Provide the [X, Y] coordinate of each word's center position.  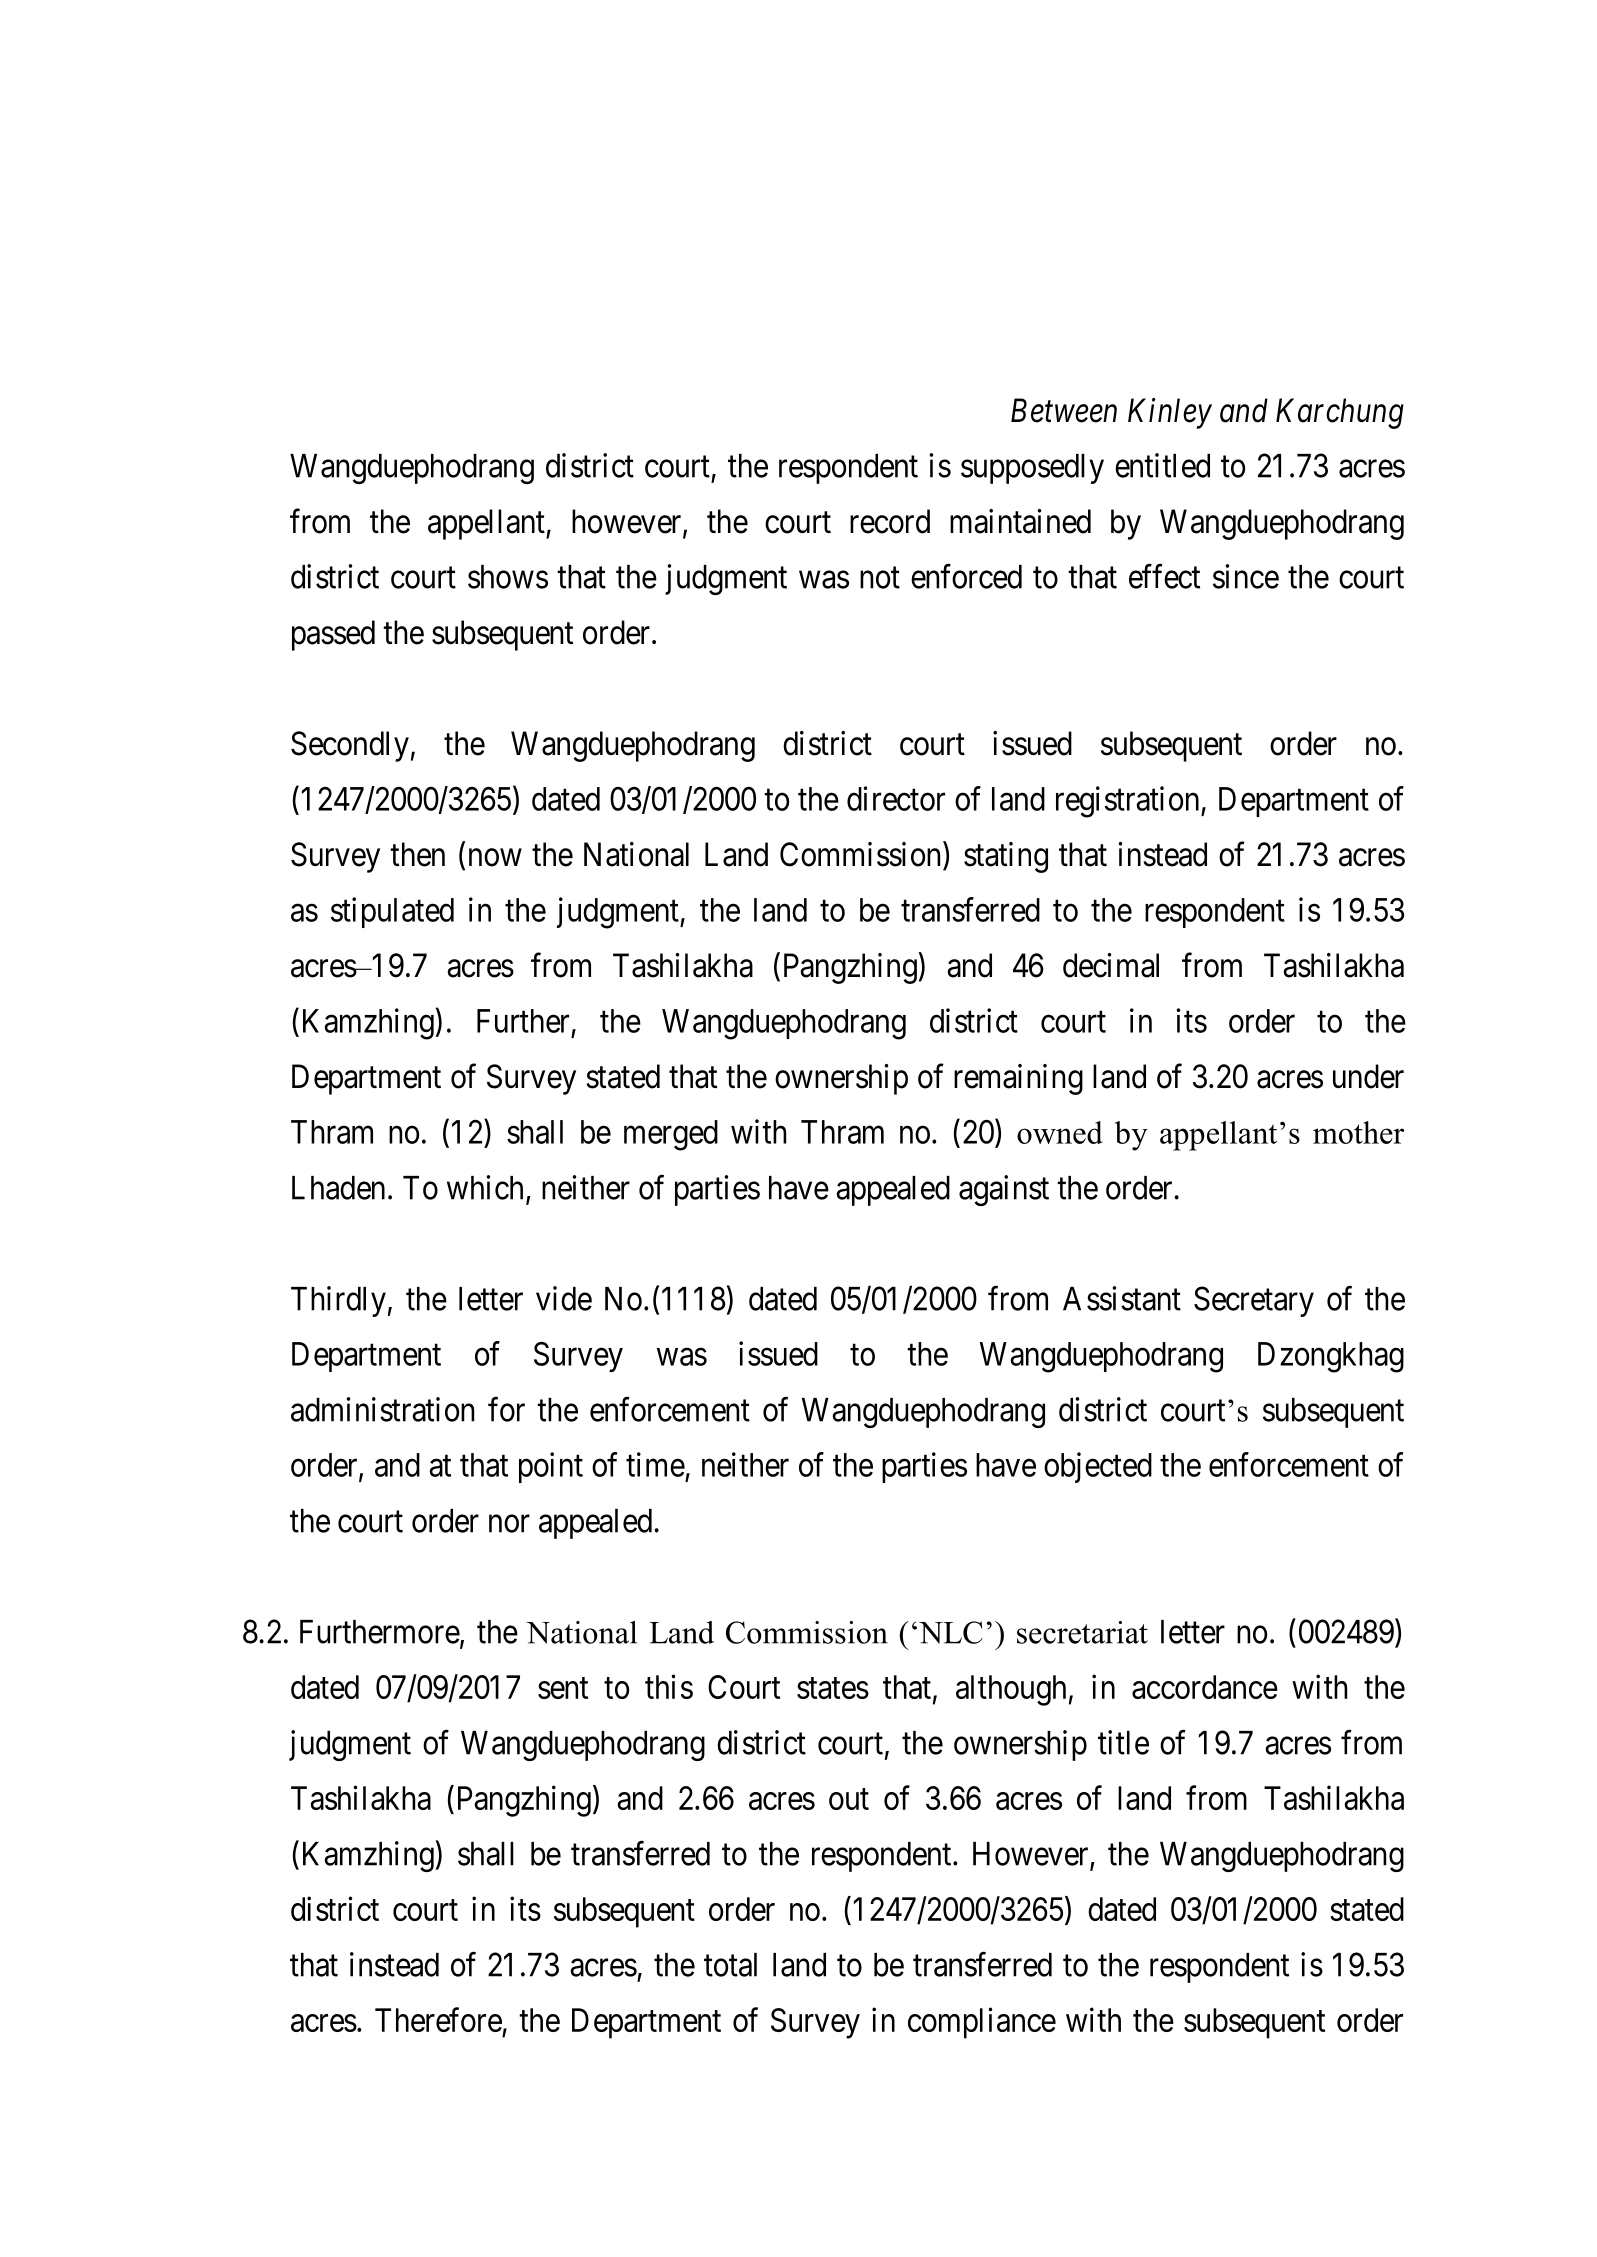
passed [333, 635]
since [1246, 576]
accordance [1205, 1687]
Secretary [1254, 1301]
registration [1129, 802]
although [1011, 1690]
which [485, 1187]
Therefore [438, 2019]
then [417, 854]
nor [509, 1524]
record [890, 521]
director [896, 798]
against [1004, 1190]
